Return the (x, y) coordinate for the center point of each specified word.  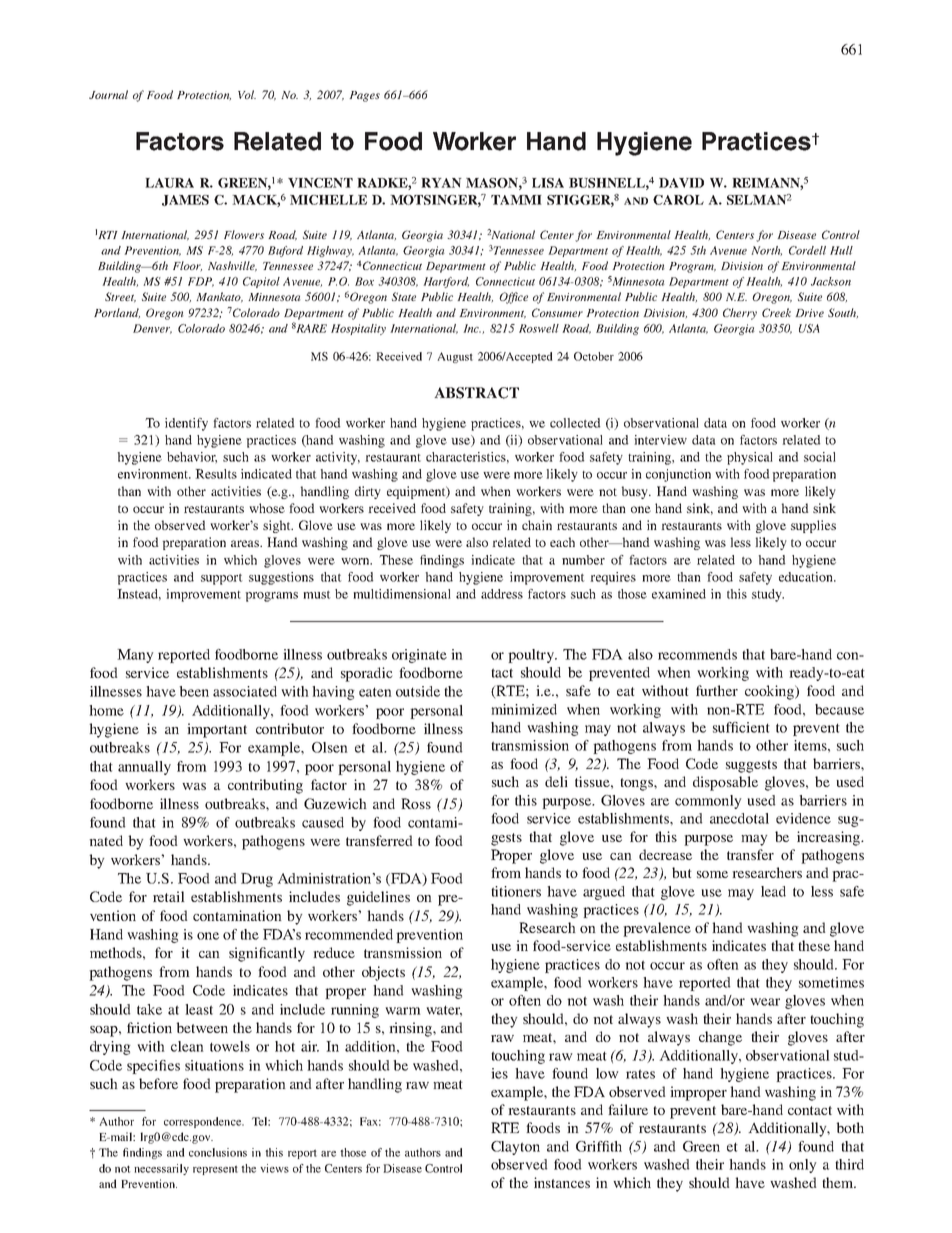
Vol (247, 94)
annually (144, 768)
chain (537, 525)
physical (750, 458)
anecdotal (739, 818)
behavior (192, 458)
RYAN (441, 183)
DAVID (681, 183)
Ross (416, 803)
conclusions (218, 1152)
